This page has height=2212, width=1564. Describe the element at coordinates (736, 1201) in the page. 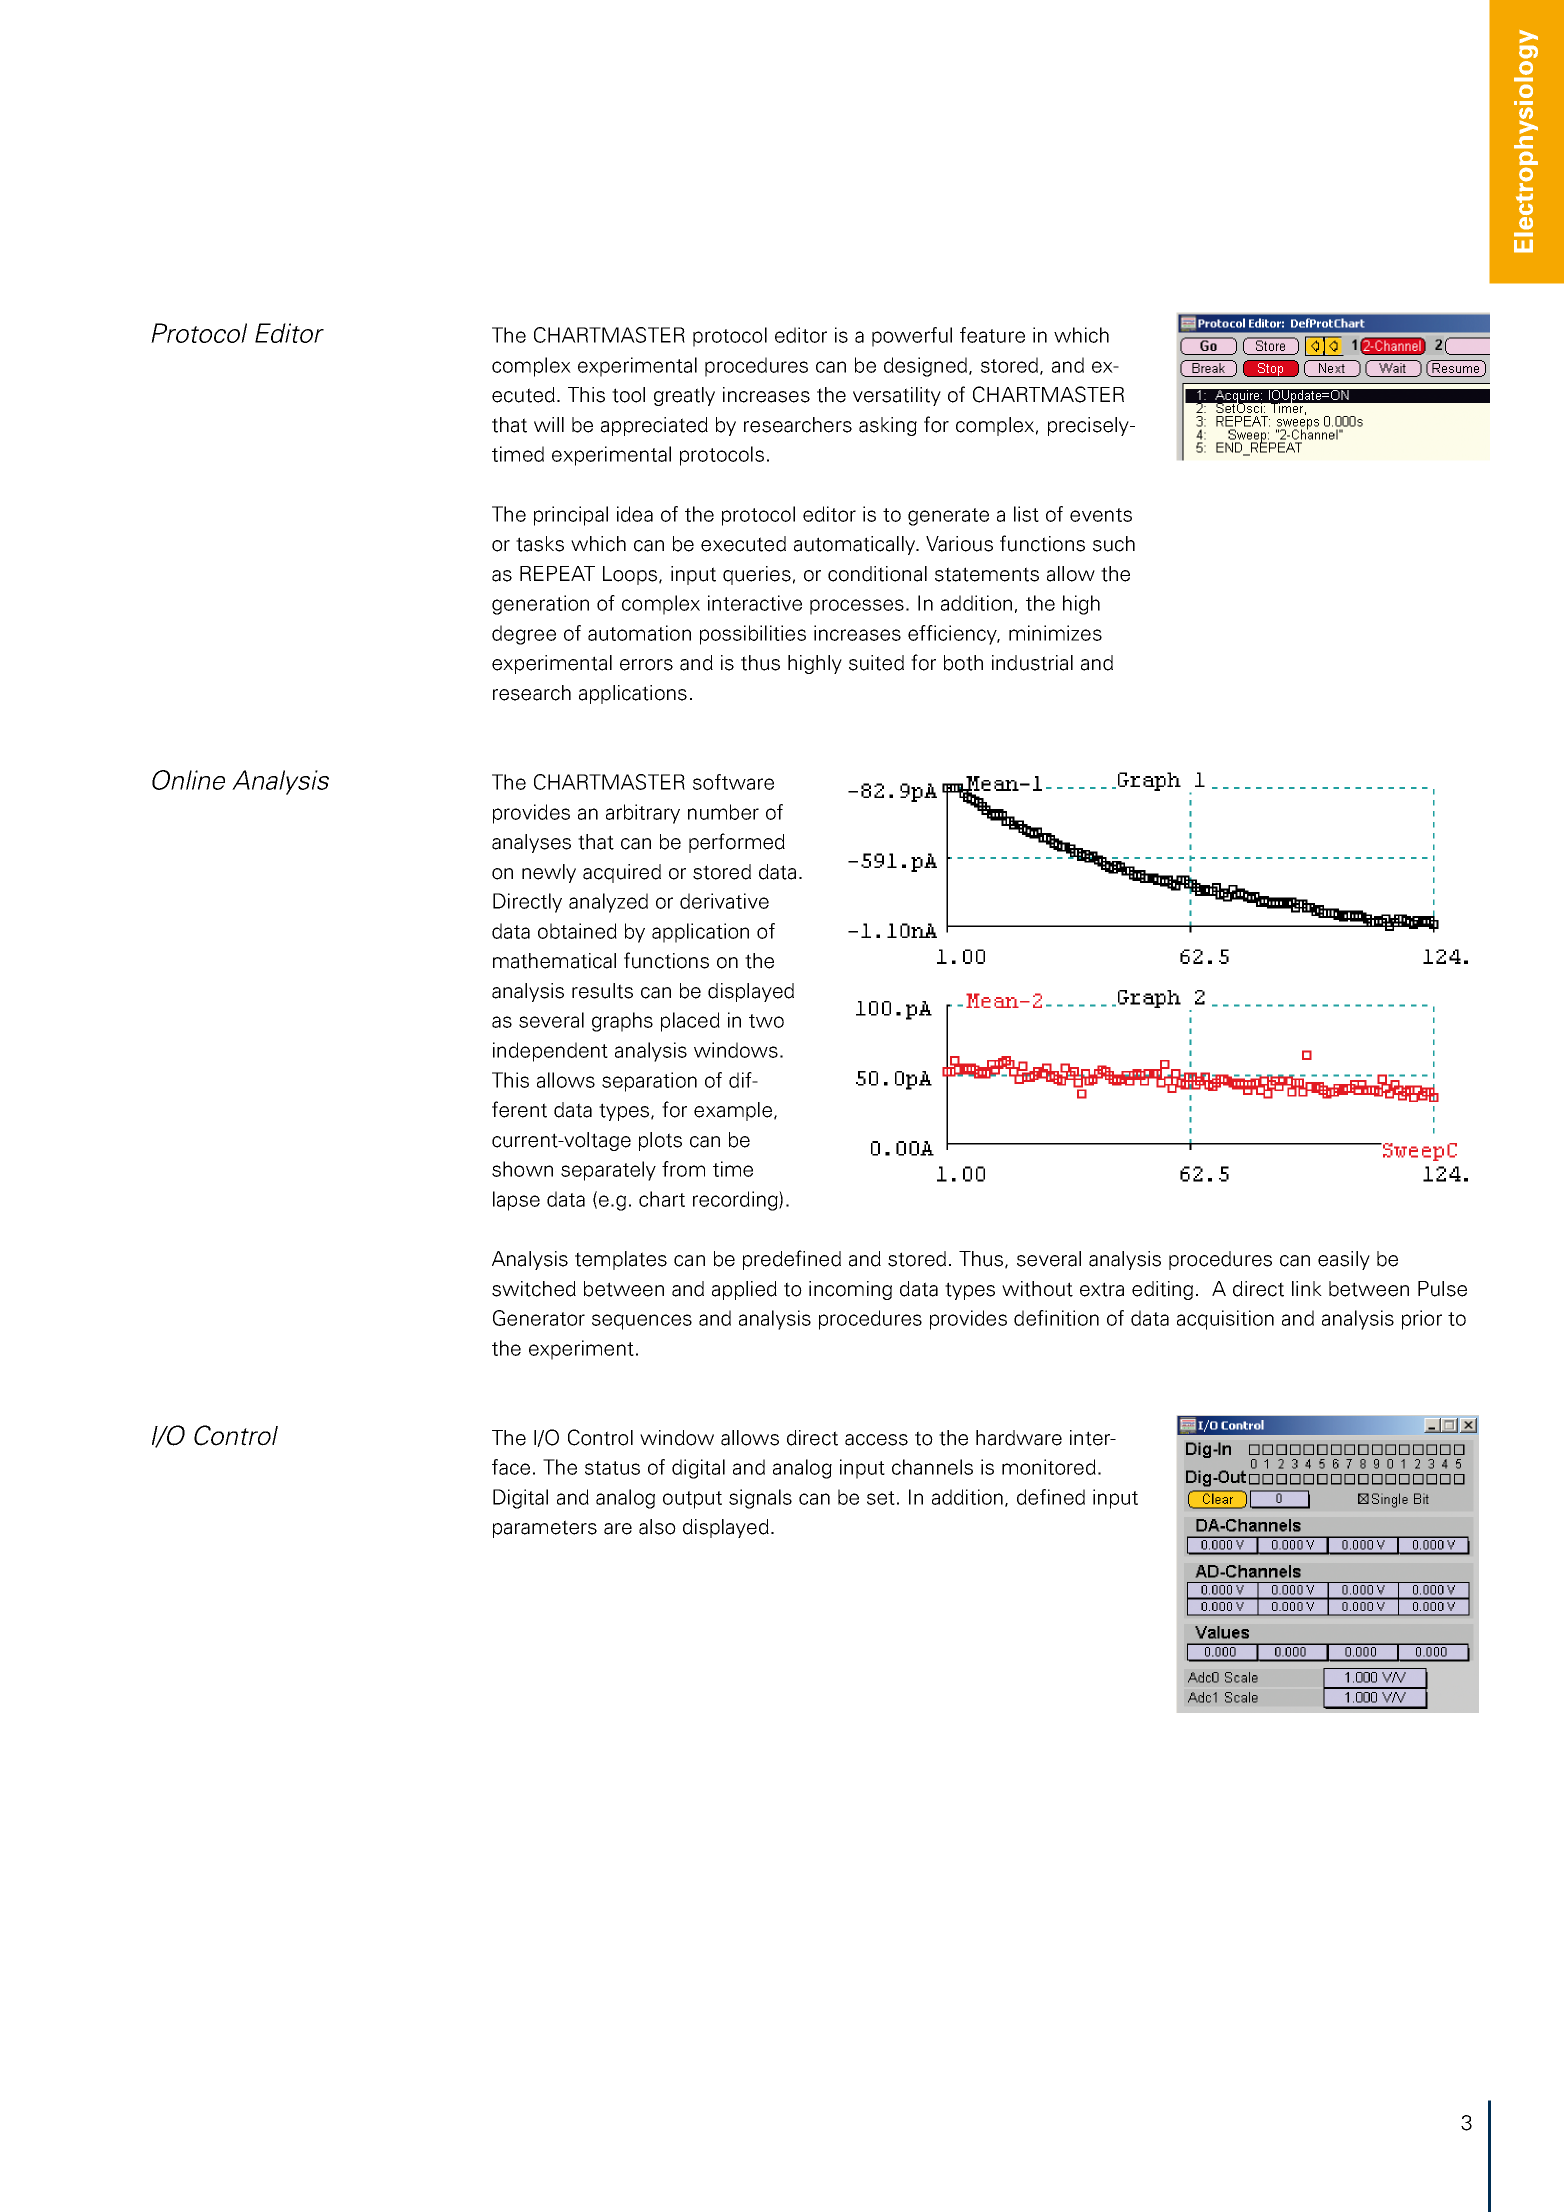

I see `recording` at that location.
